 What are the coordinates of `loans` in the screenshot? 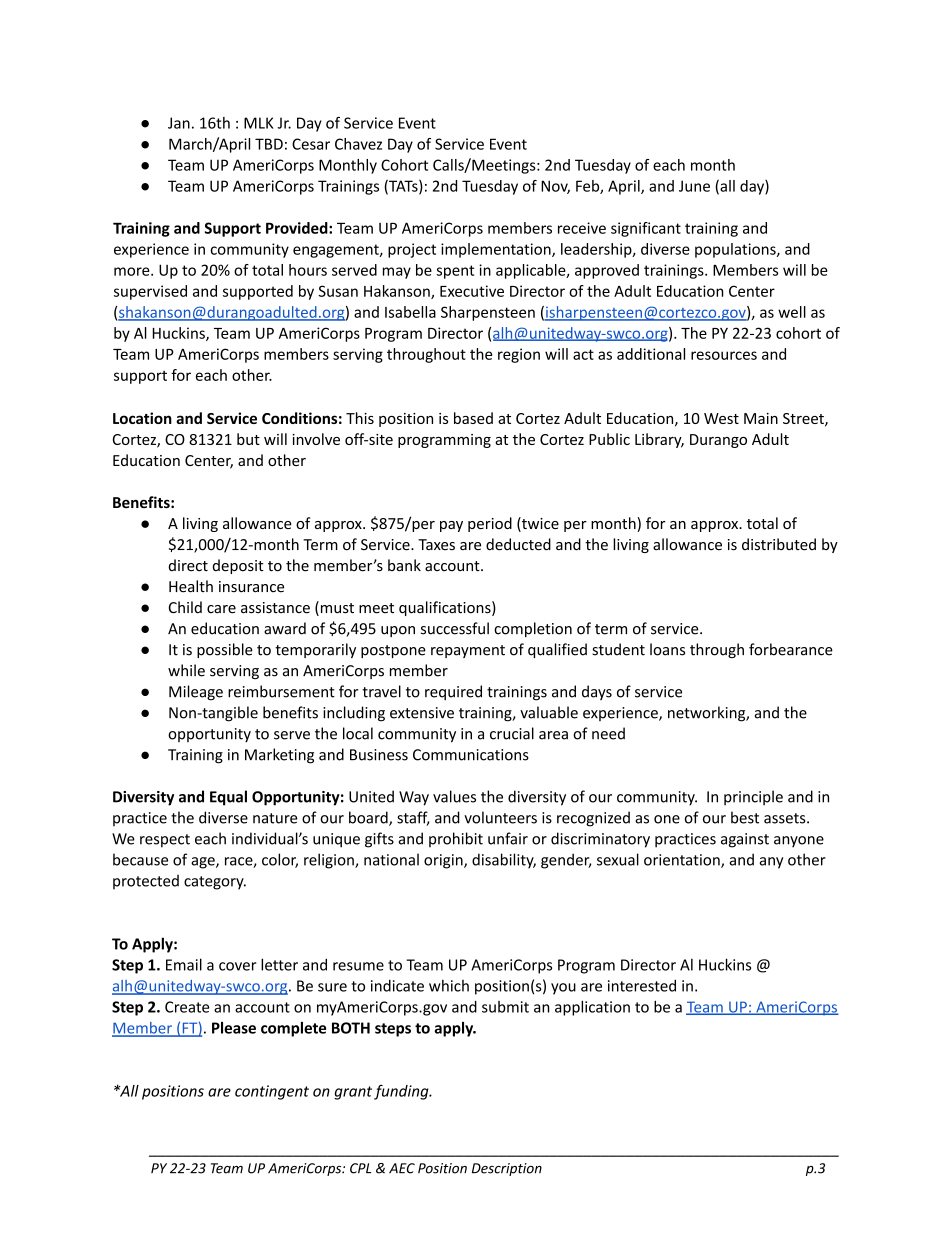 It's located at (667, 649).
